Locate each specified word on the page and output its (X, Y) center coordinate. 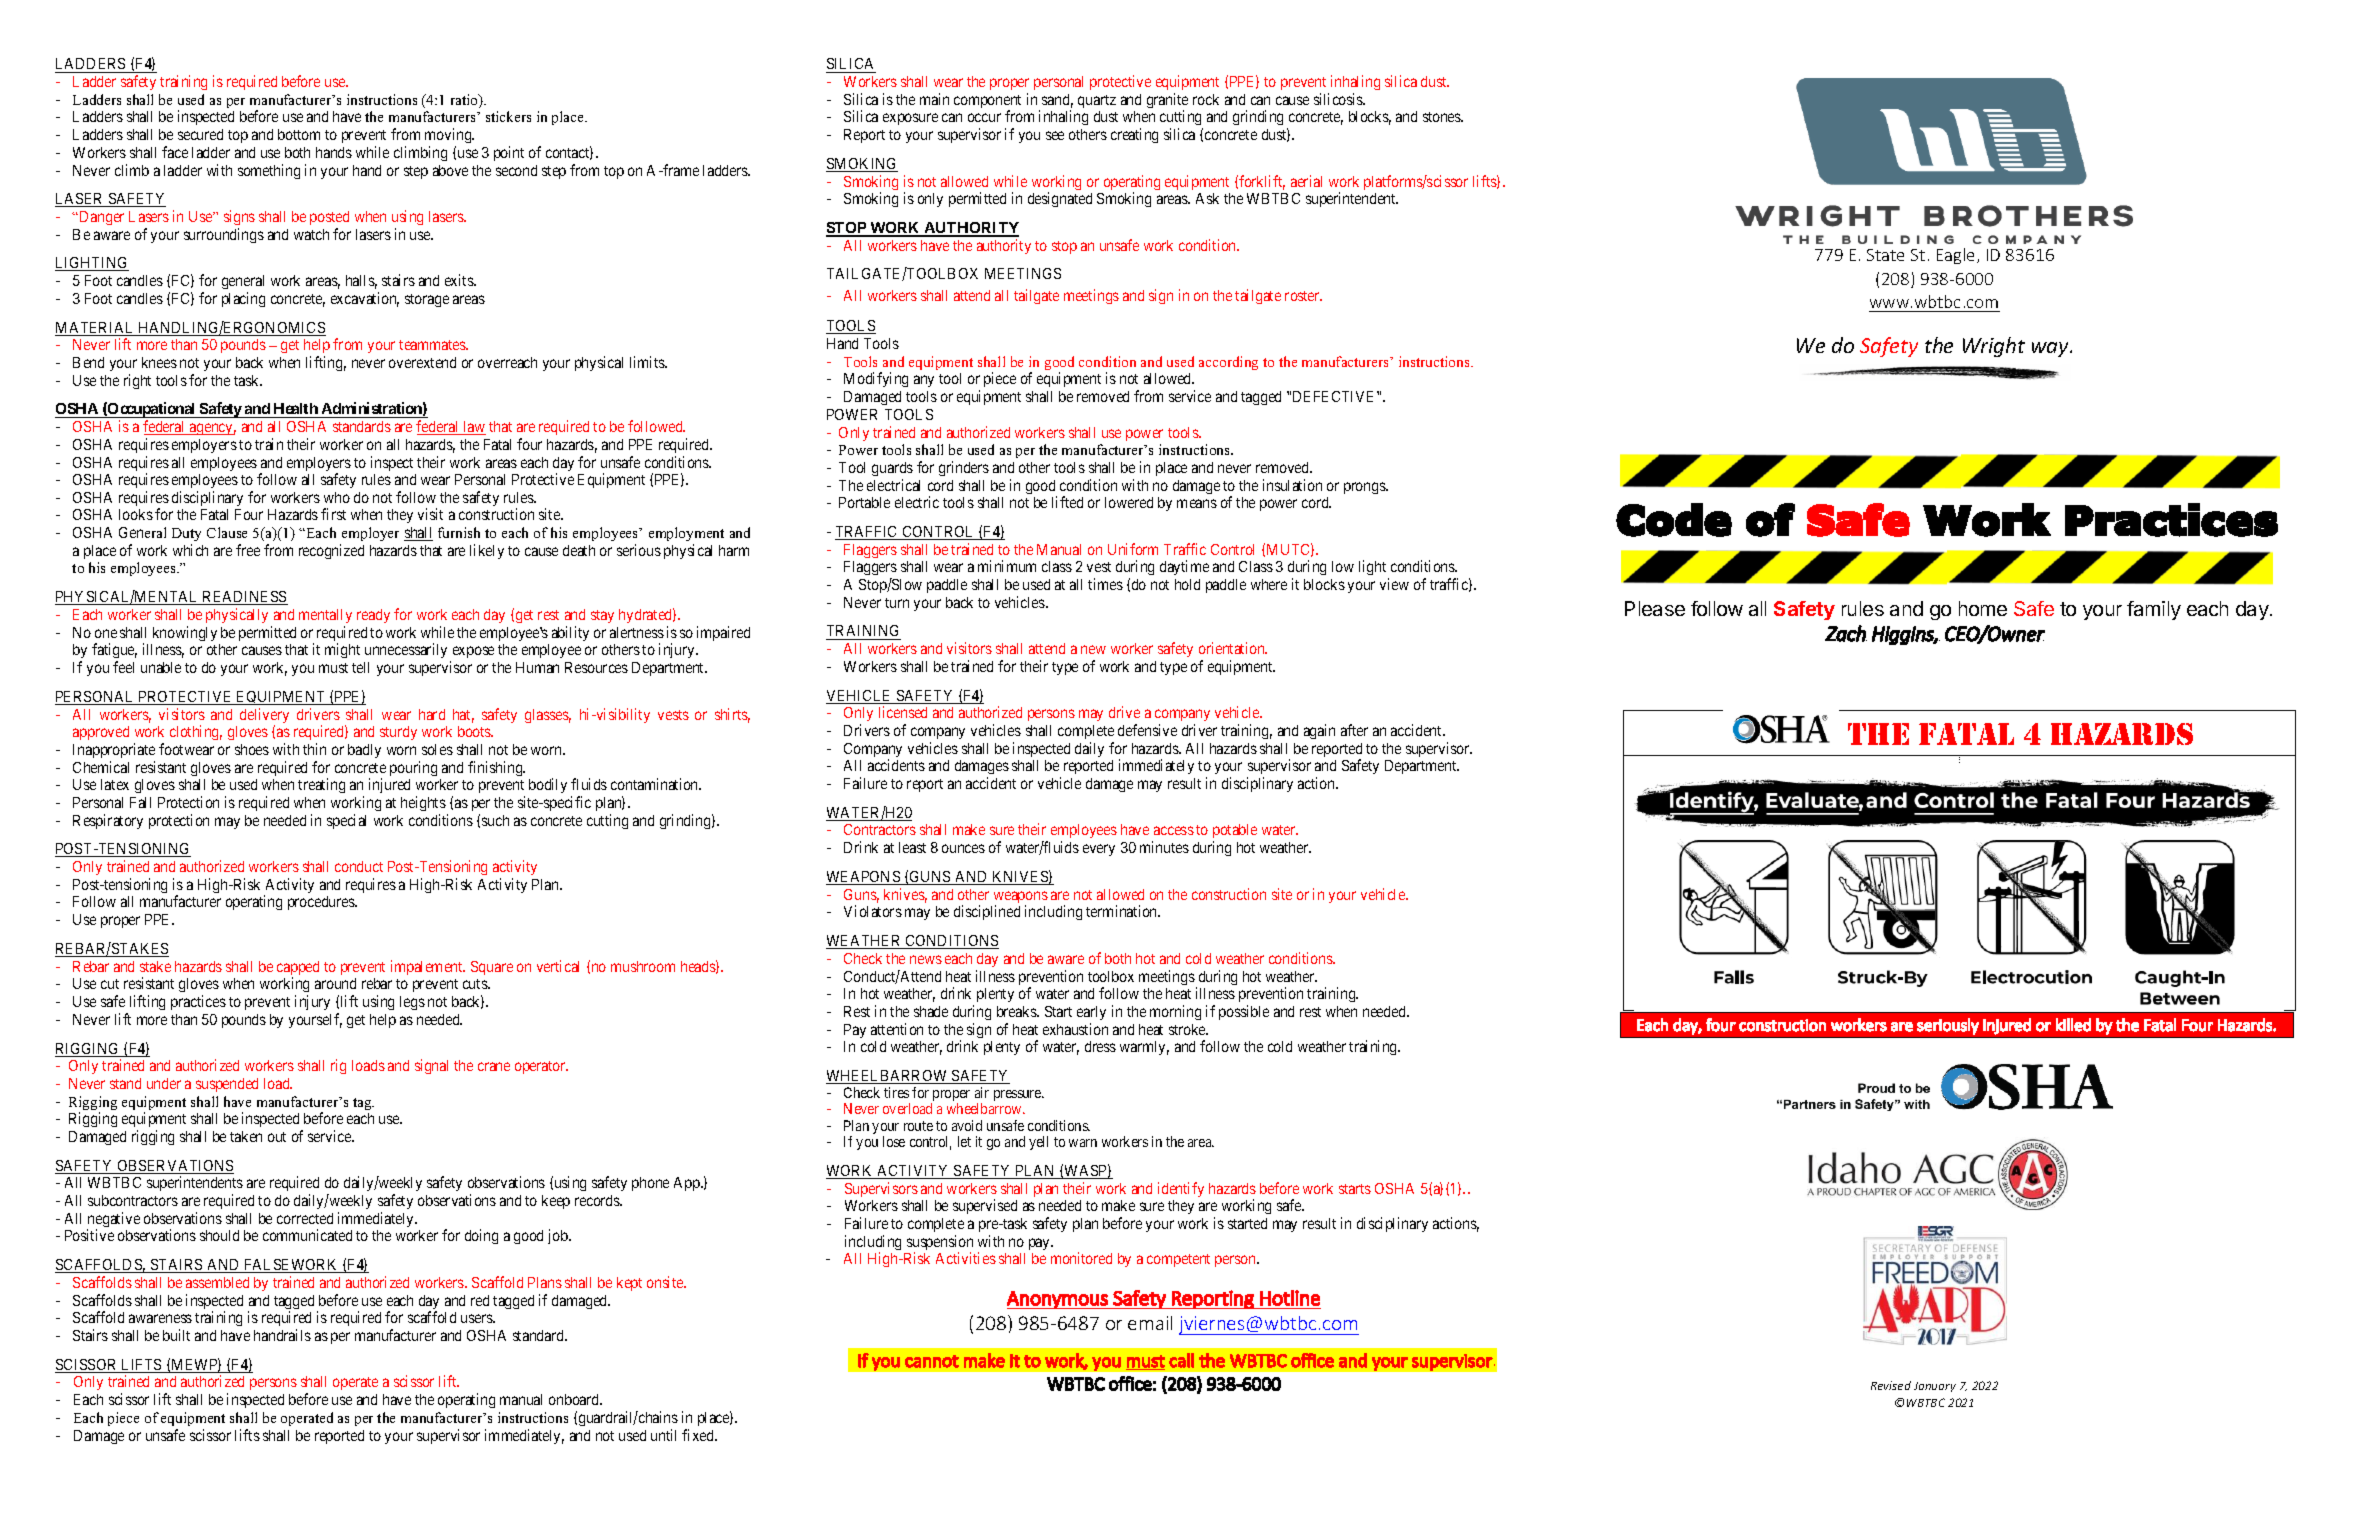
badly (364, 751)
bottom (299, 134)
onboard (575, 1399)
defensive (1147, 730)
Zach (1846, 633)
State (1885, 255)
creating (1134, 135)
